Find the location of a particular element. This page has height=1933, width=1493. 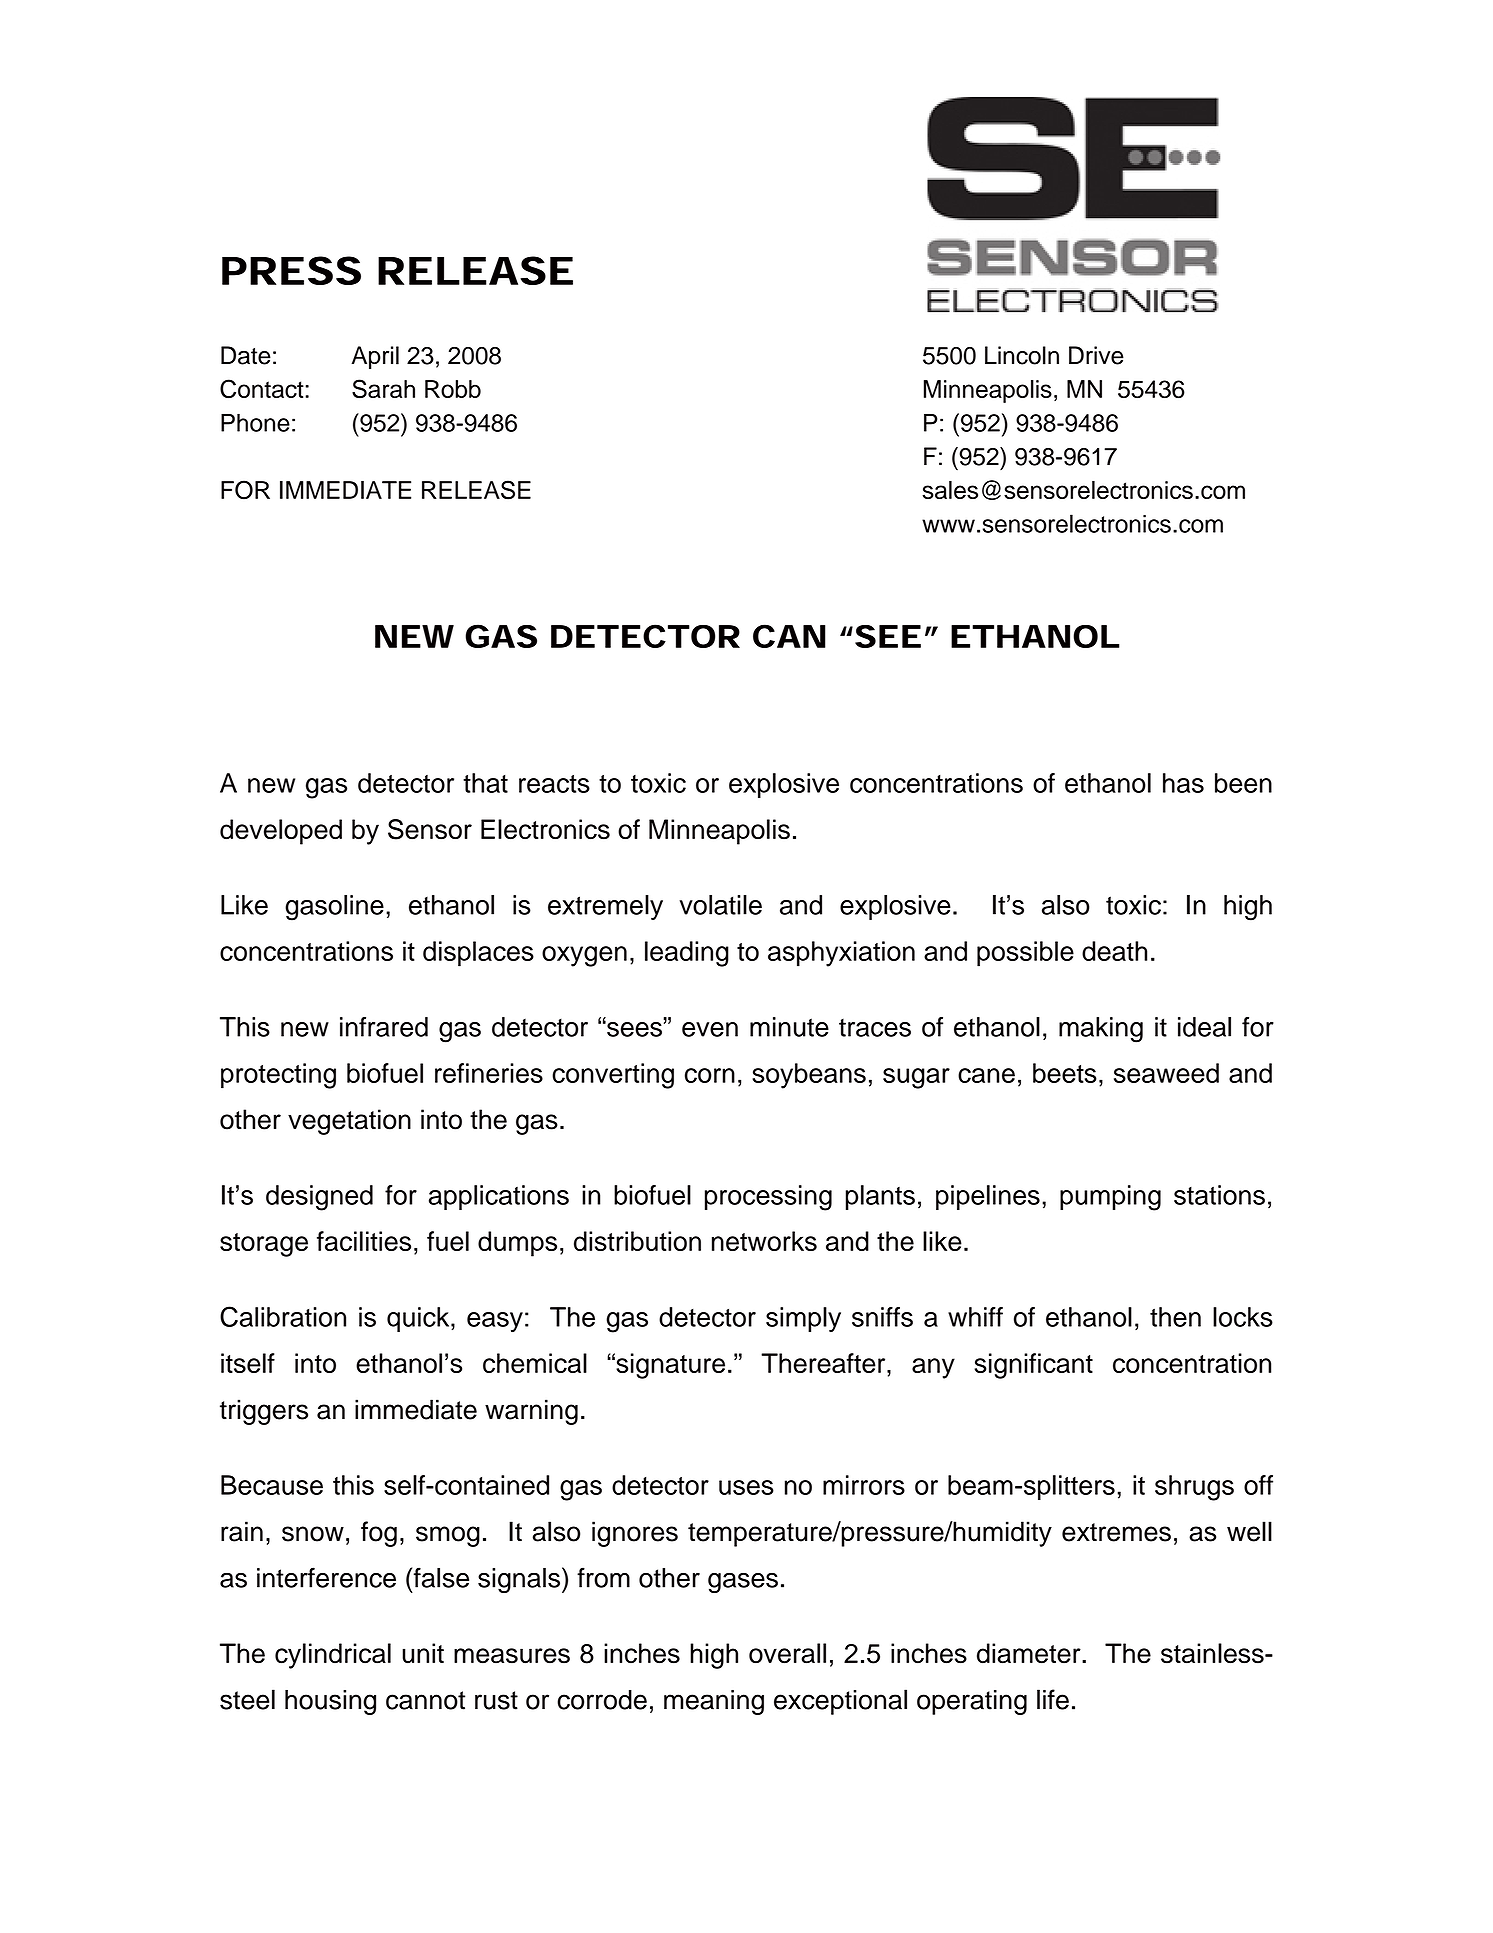

infrared is located at coordinates (384, 1027).
